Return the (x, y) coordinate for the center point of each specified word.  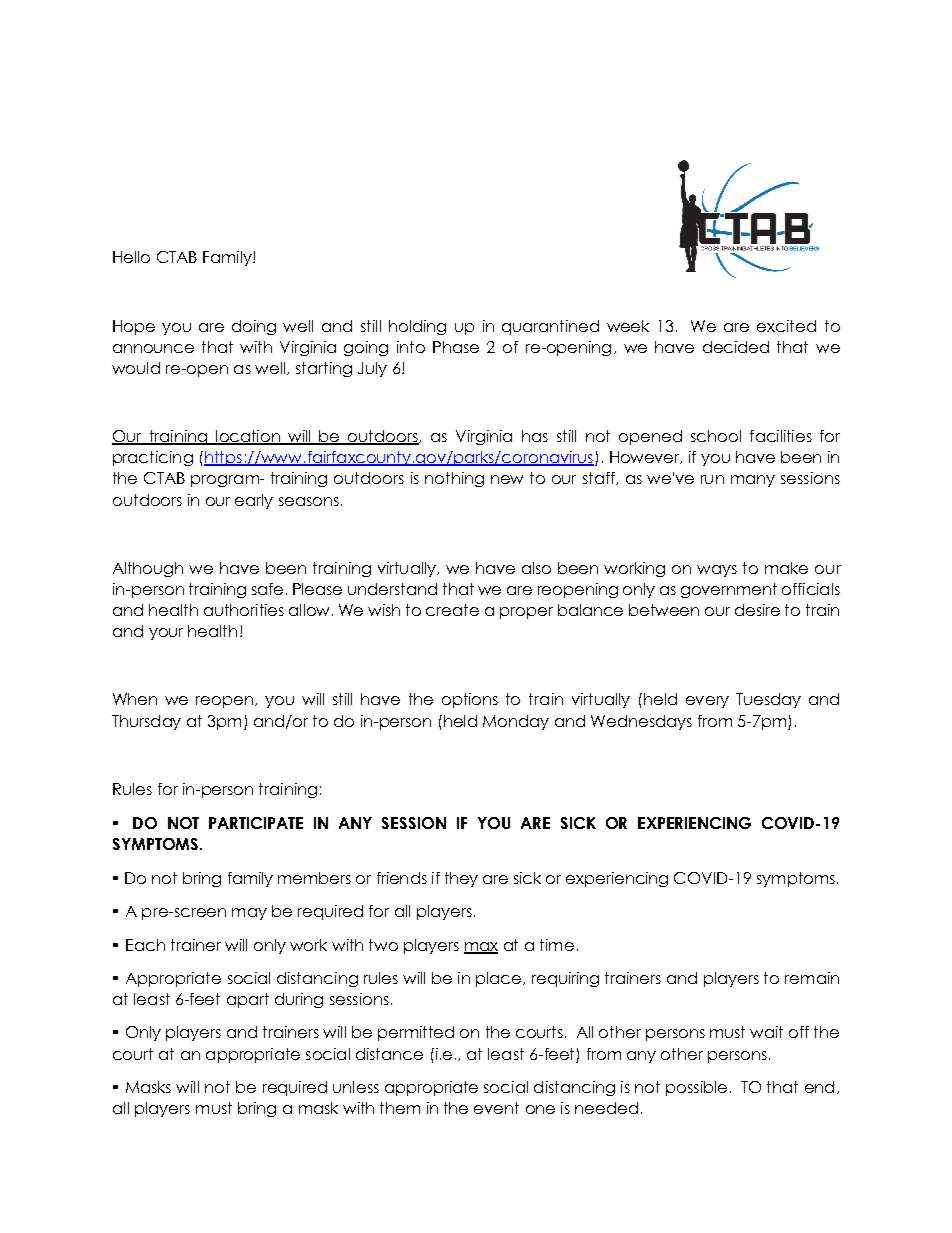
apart (248, 1000)
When (135, 699)
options (470, 700)
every (707, 702)
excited (786, 326)
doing (254, 327)
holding (417, 327)
